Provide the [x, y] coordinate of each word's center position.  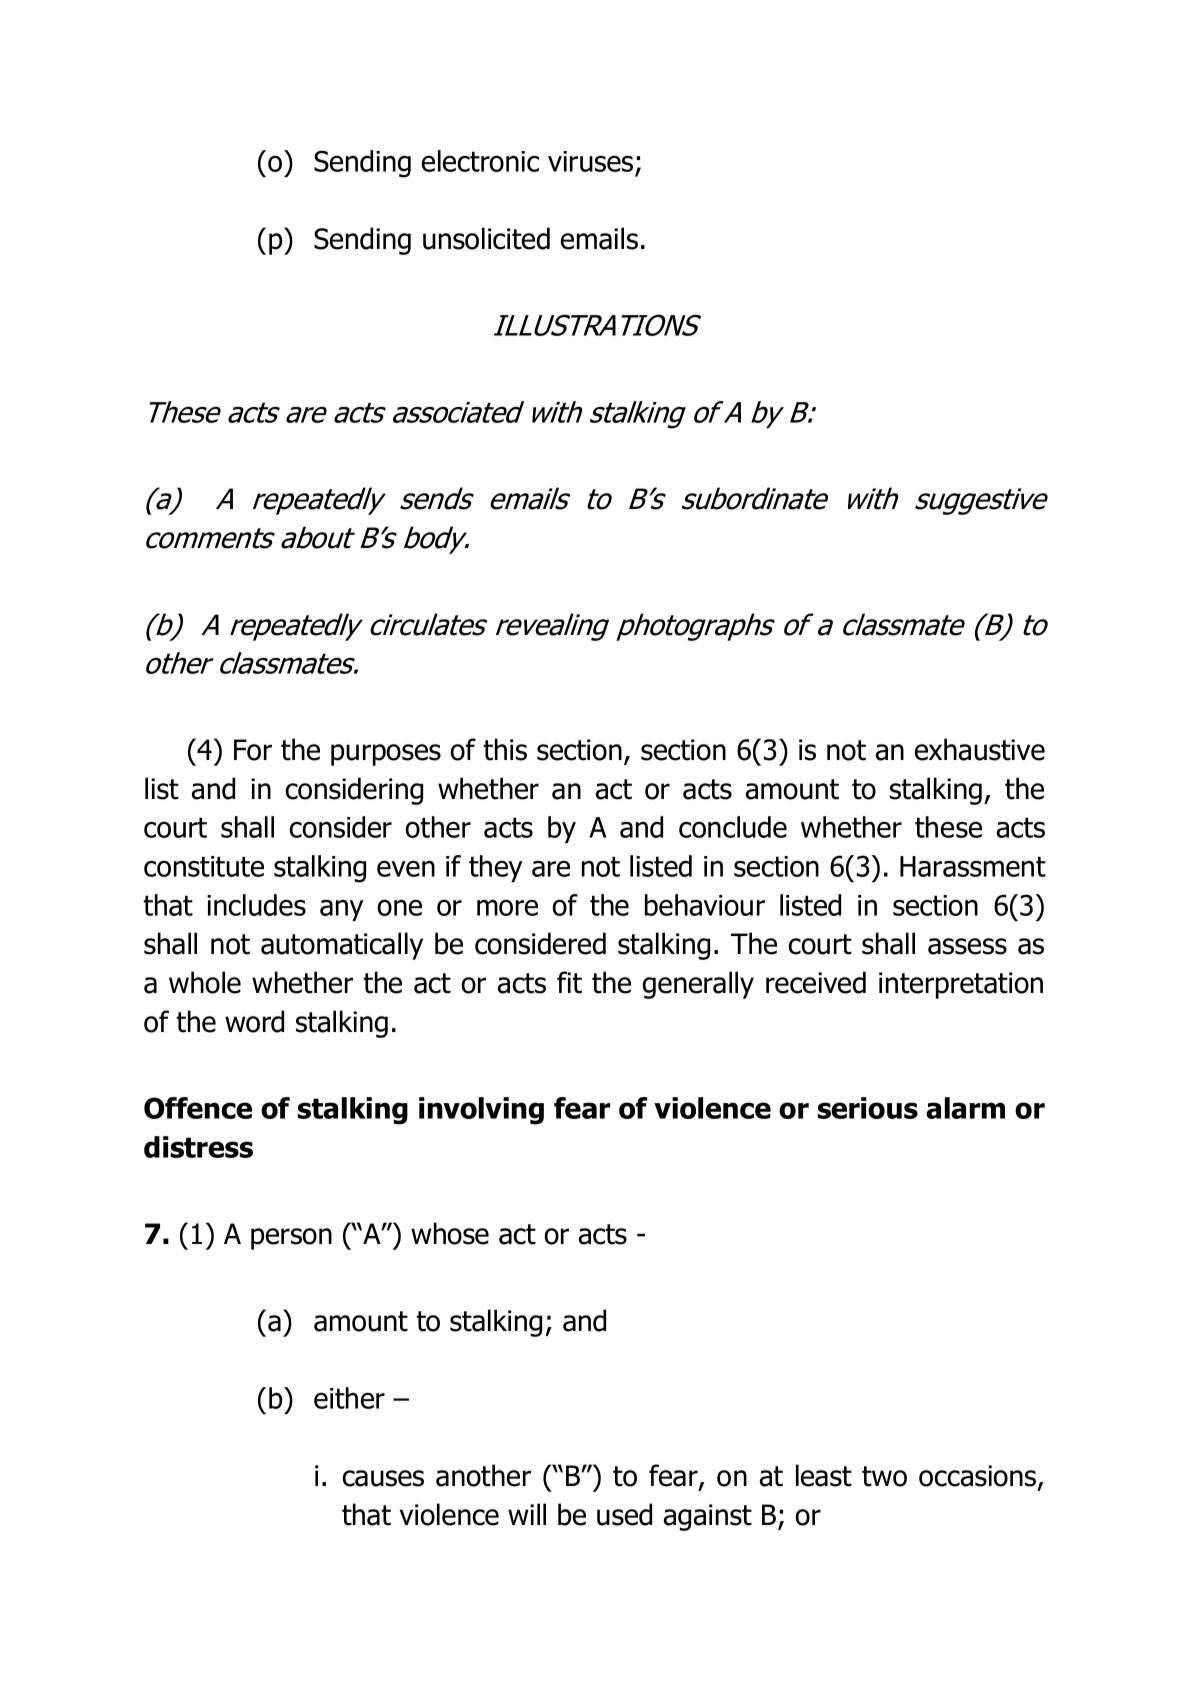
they [495, 868]
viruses [590, 161]
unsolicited [486, 238]
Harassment [973, 866]
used [624, 1514]
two [884, 1476]
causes [383, 1478]
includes [256, 905]
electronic [480, 161]
